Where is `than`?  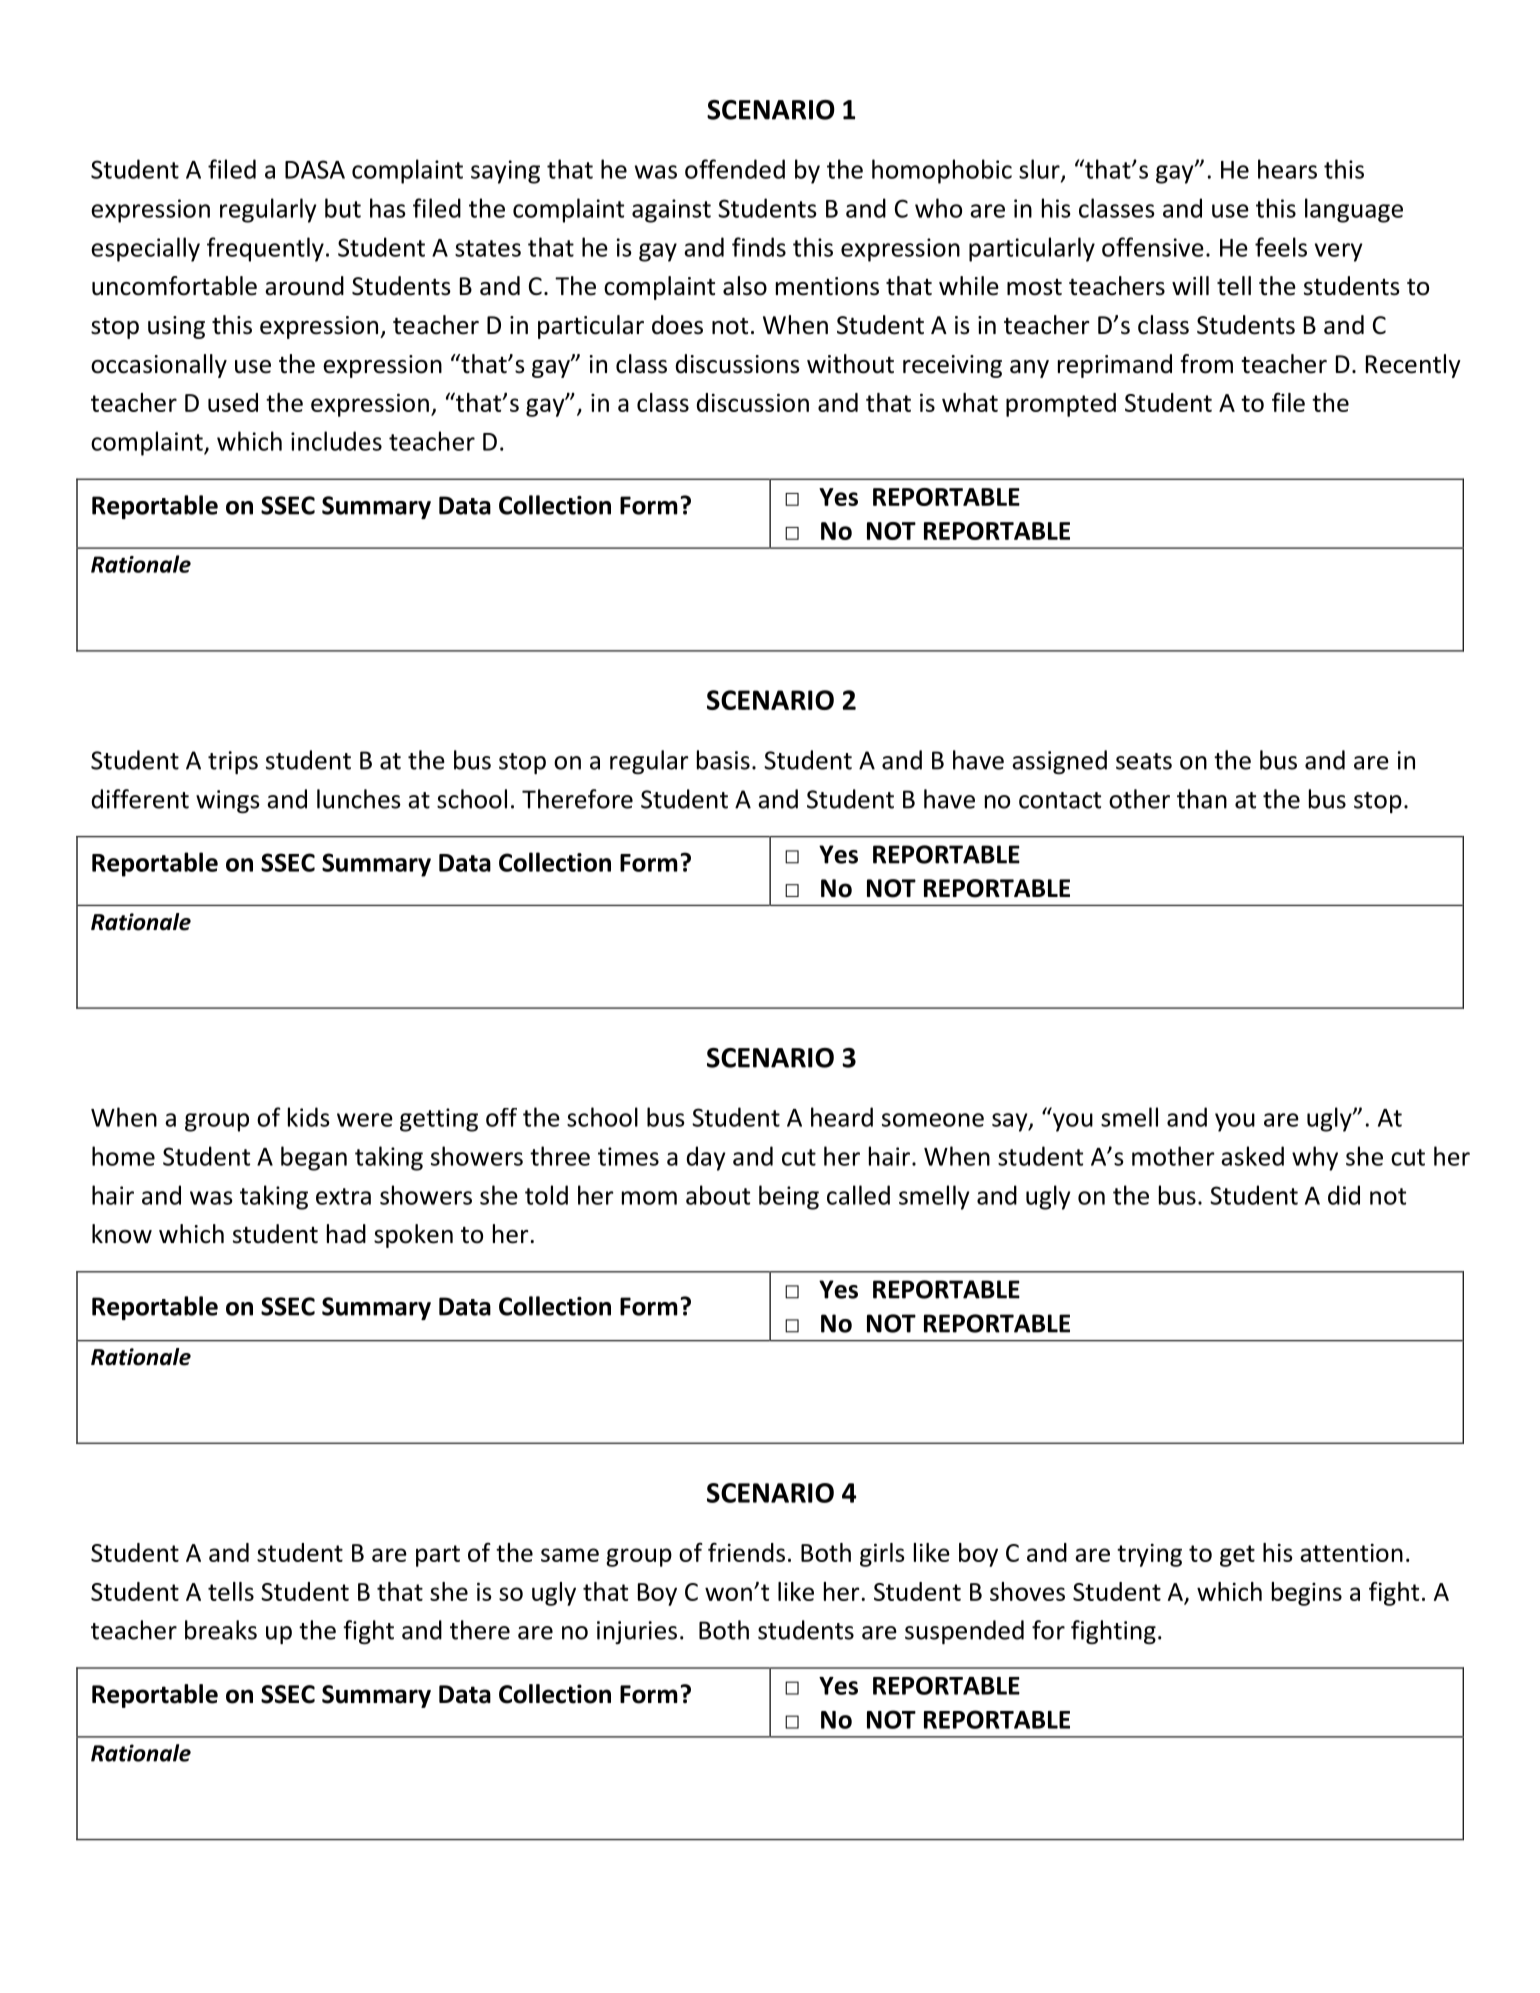 than is located at coordinates (1202, 799).
